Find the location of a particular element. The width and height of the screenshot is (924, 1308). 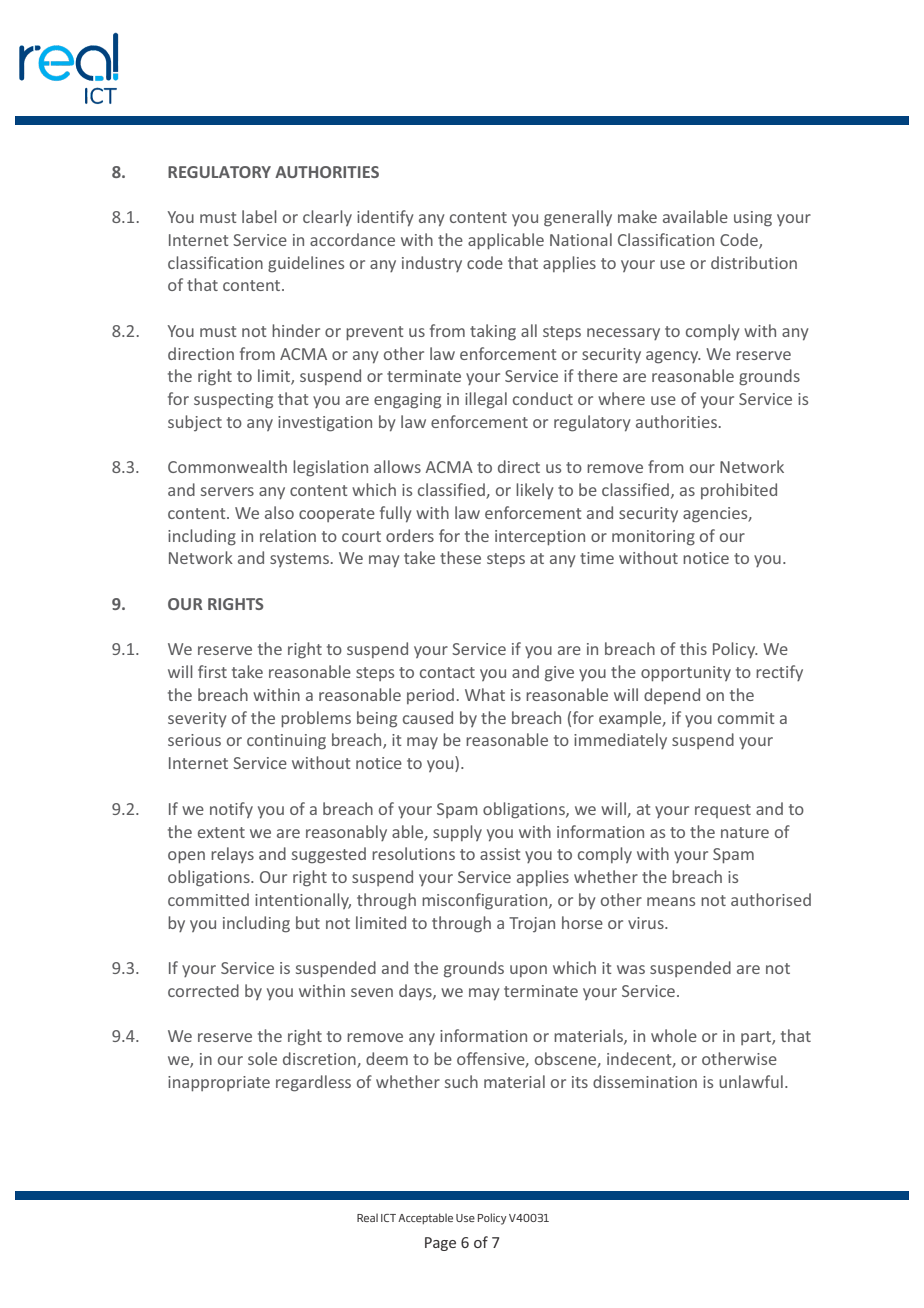

industry is located at coordinates (432, 264).
